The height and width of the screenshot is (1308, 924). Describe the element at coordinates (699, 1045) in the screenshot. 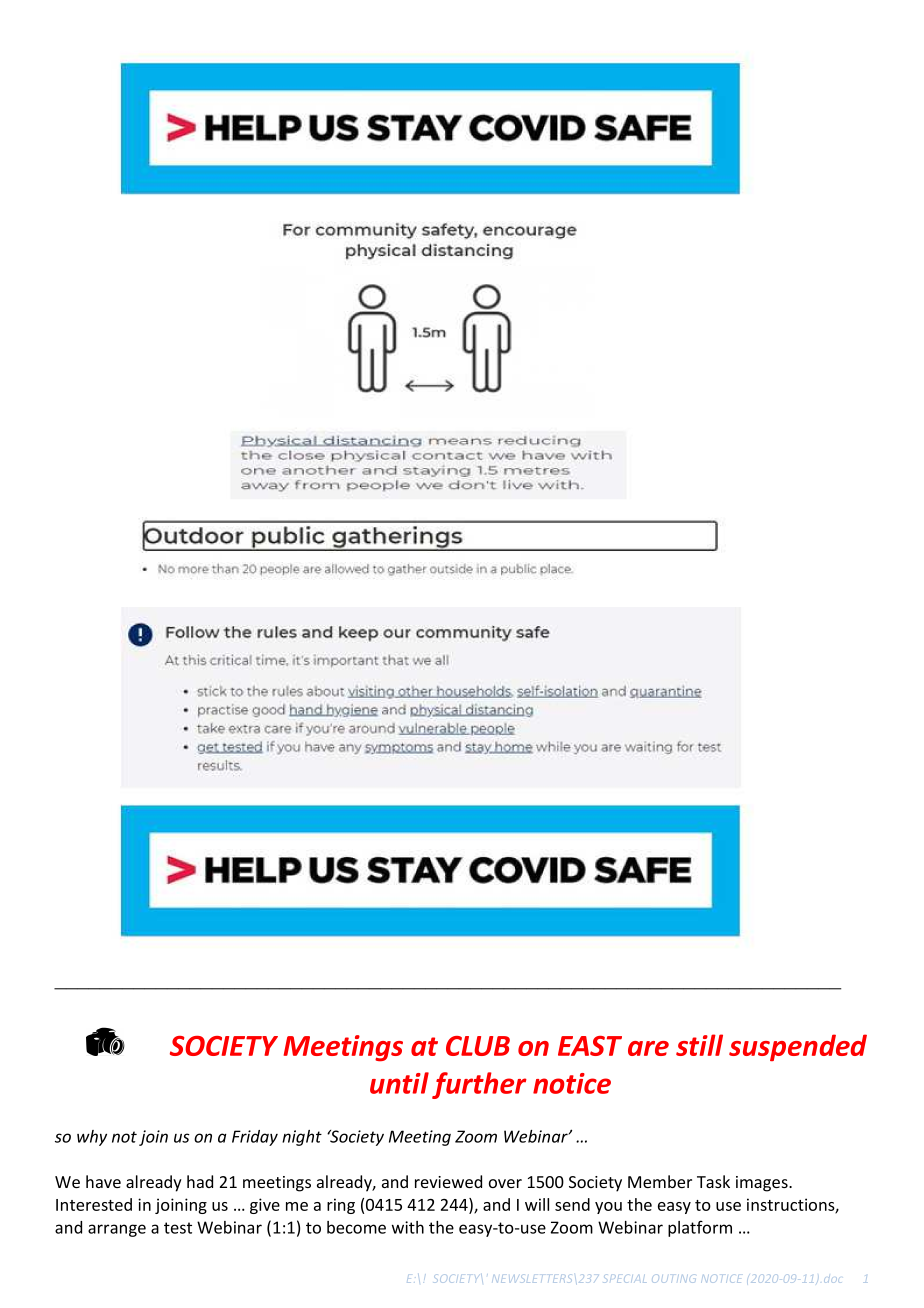

I see `still` at that location.
